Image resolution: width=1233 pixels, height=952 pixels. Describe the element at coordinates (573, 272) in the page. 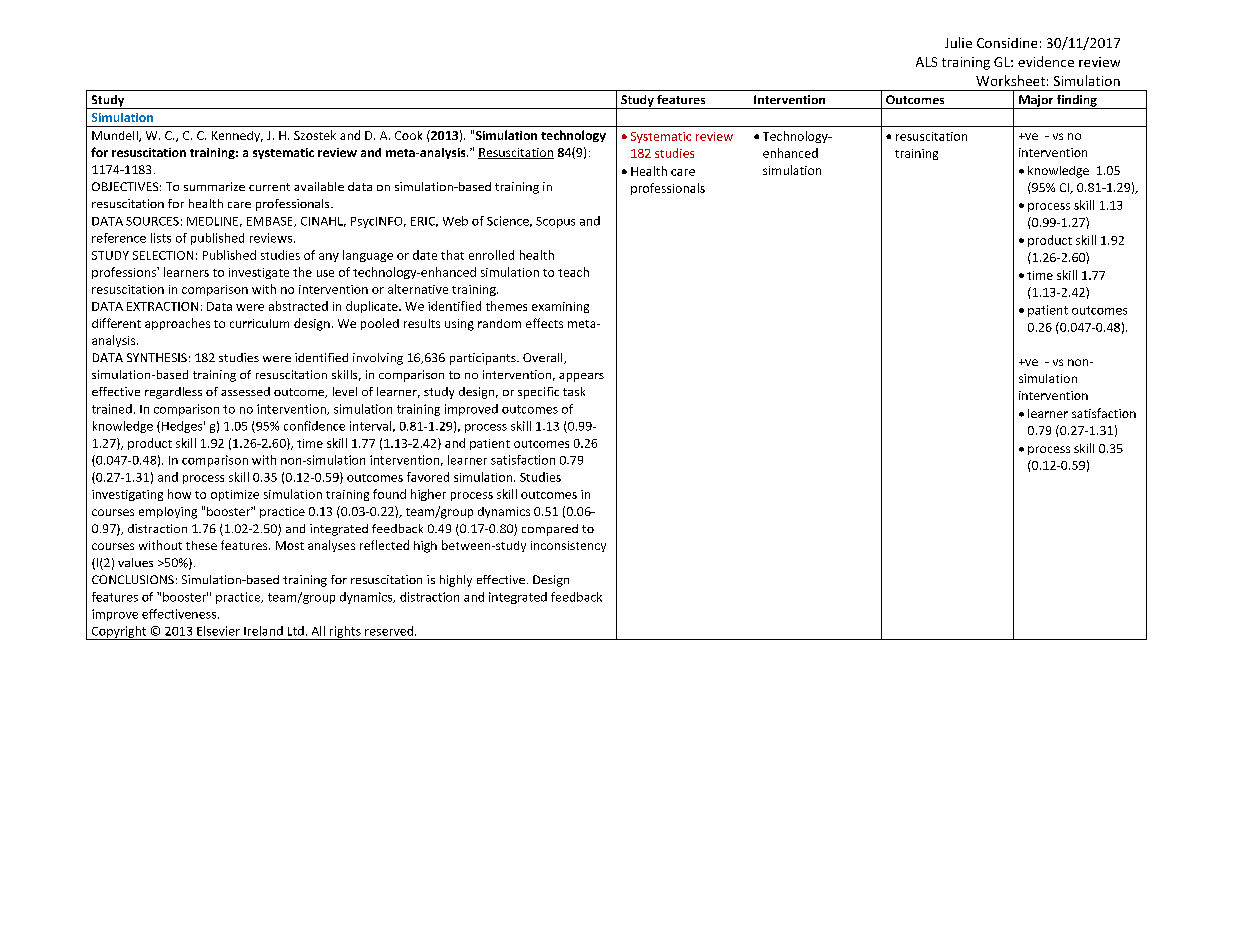

I see `teach` at that location.
